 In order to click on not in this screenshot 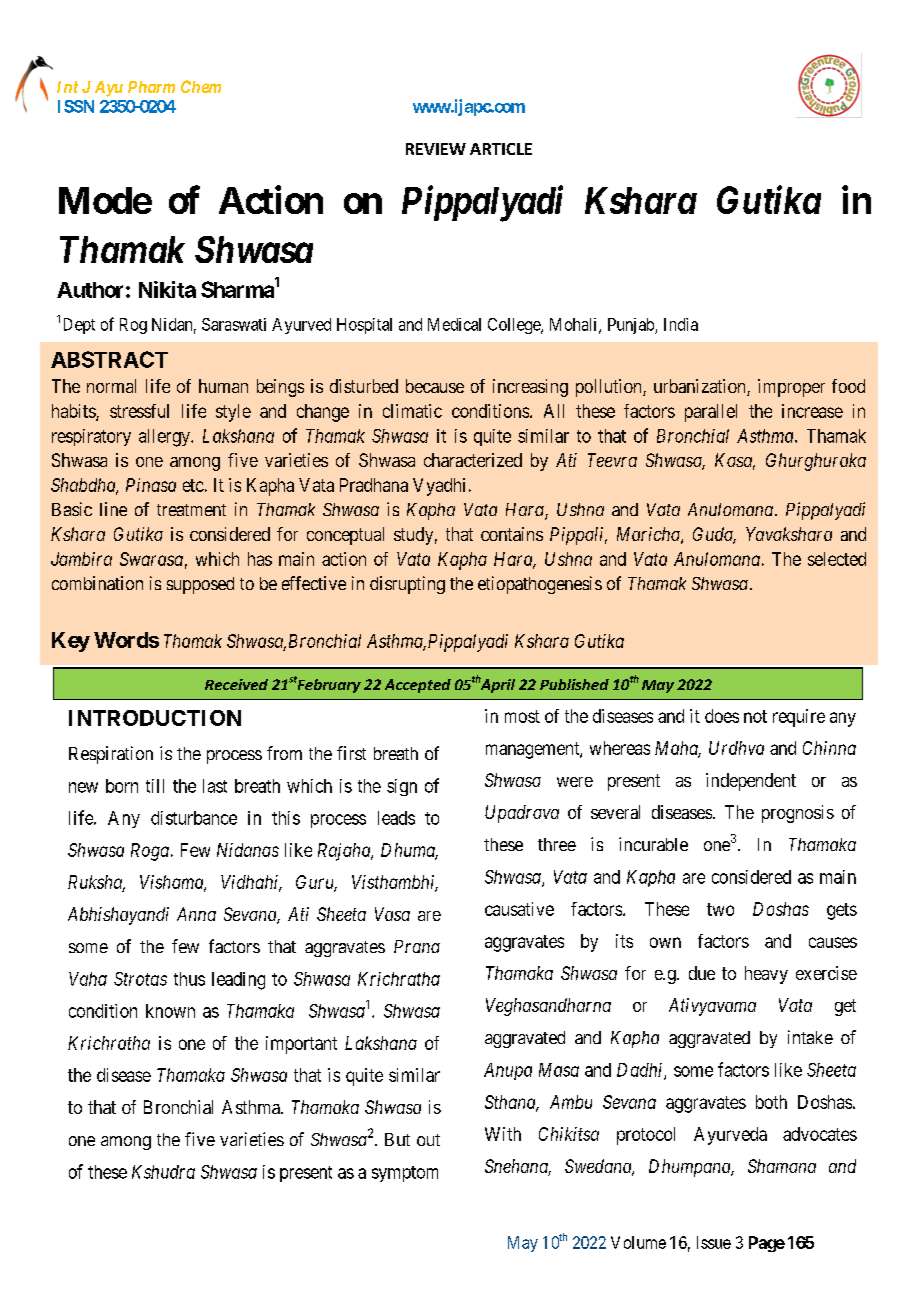, I will do `click(755, 716)`.
